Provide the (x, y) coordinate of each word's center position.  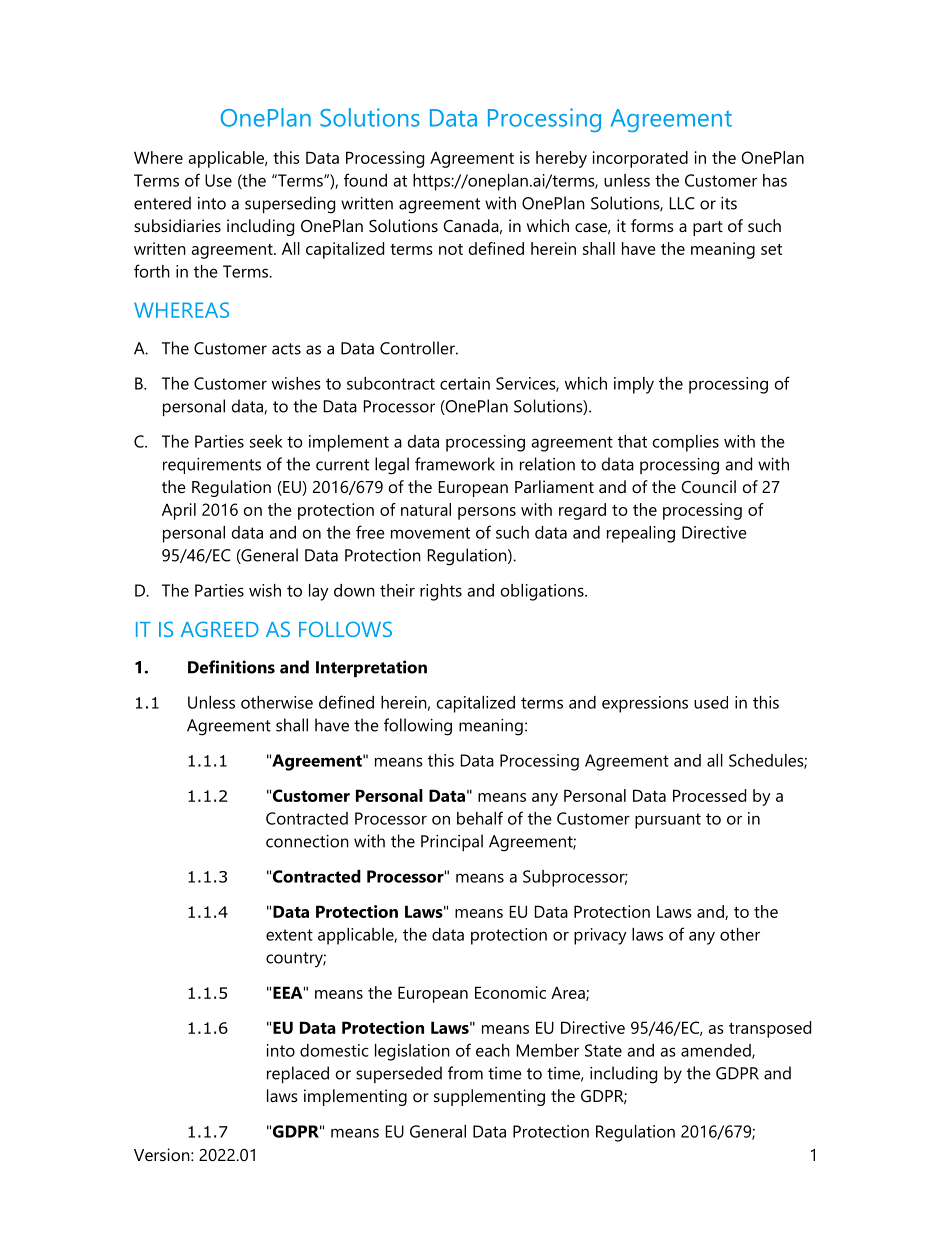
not (451, 249)
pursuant (668, 821)
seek (266, 441)
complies (686, 443)
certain (465, 383)
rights (441, 592)
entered (162, 203)
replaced (298, 1074)
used (711, 702)
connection (307, 841)
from (465, 1073)
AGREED (220, 629)
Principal (452, 842)
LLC (682, 203)
